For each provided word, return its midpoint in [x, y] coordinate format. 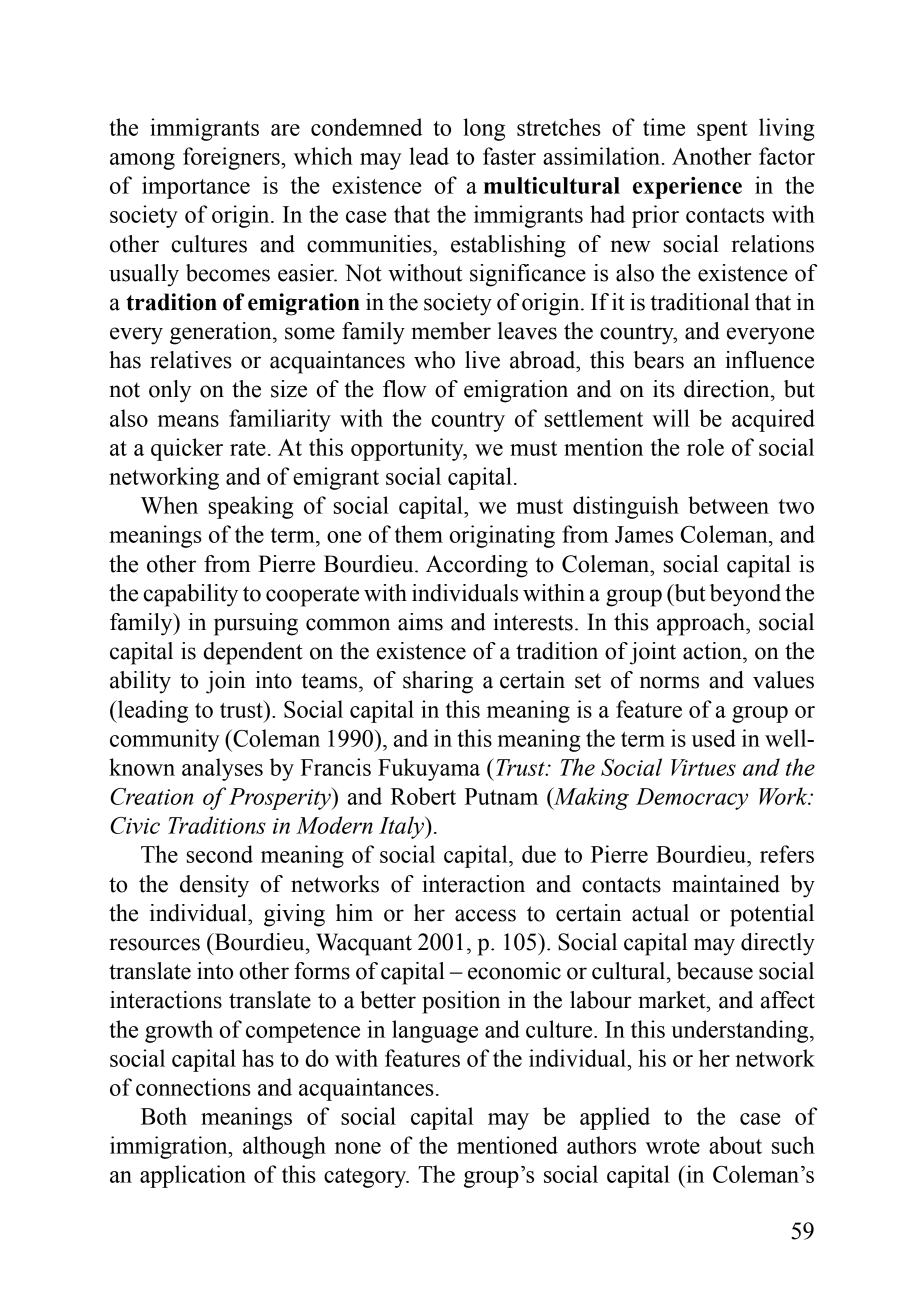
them [419, 534]
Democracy [692, 799]
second [220, 854]
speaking [251, 507]
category [366, 1178]
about [735, 1145]
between [728, 505]
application [193, 1176]
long [484, 129]
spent [722, 131]
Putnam [501, 796]
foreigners [232, 158]
